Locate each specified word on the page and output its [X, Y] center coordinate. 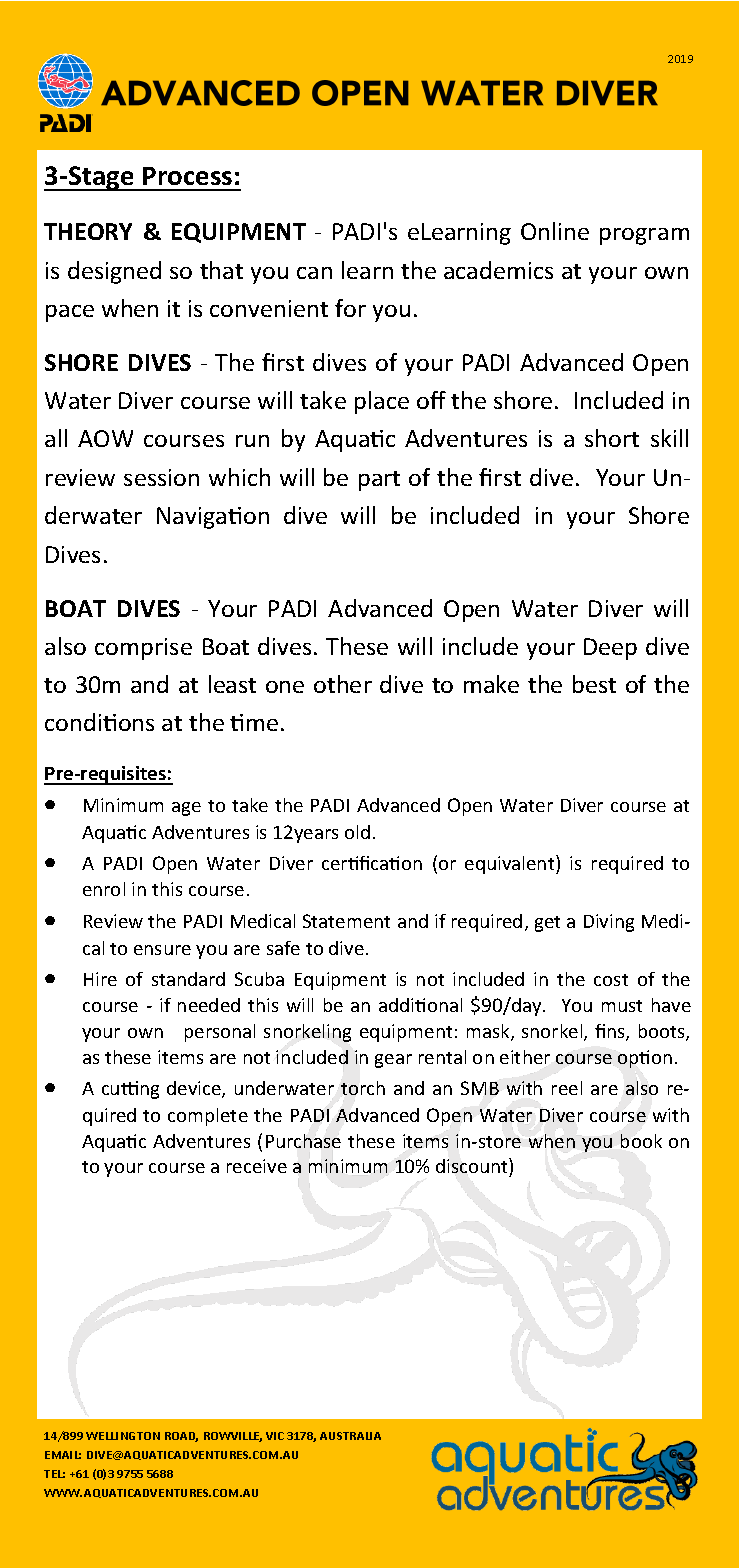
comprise [143, 649]
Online [555, 231]
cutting [130, 1090]
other [343, 684]
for [350, 308]
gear [393, 1061]
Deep [610, 649]
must [622, 1006]
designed [114, 272]
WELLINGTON [123, 1436]
